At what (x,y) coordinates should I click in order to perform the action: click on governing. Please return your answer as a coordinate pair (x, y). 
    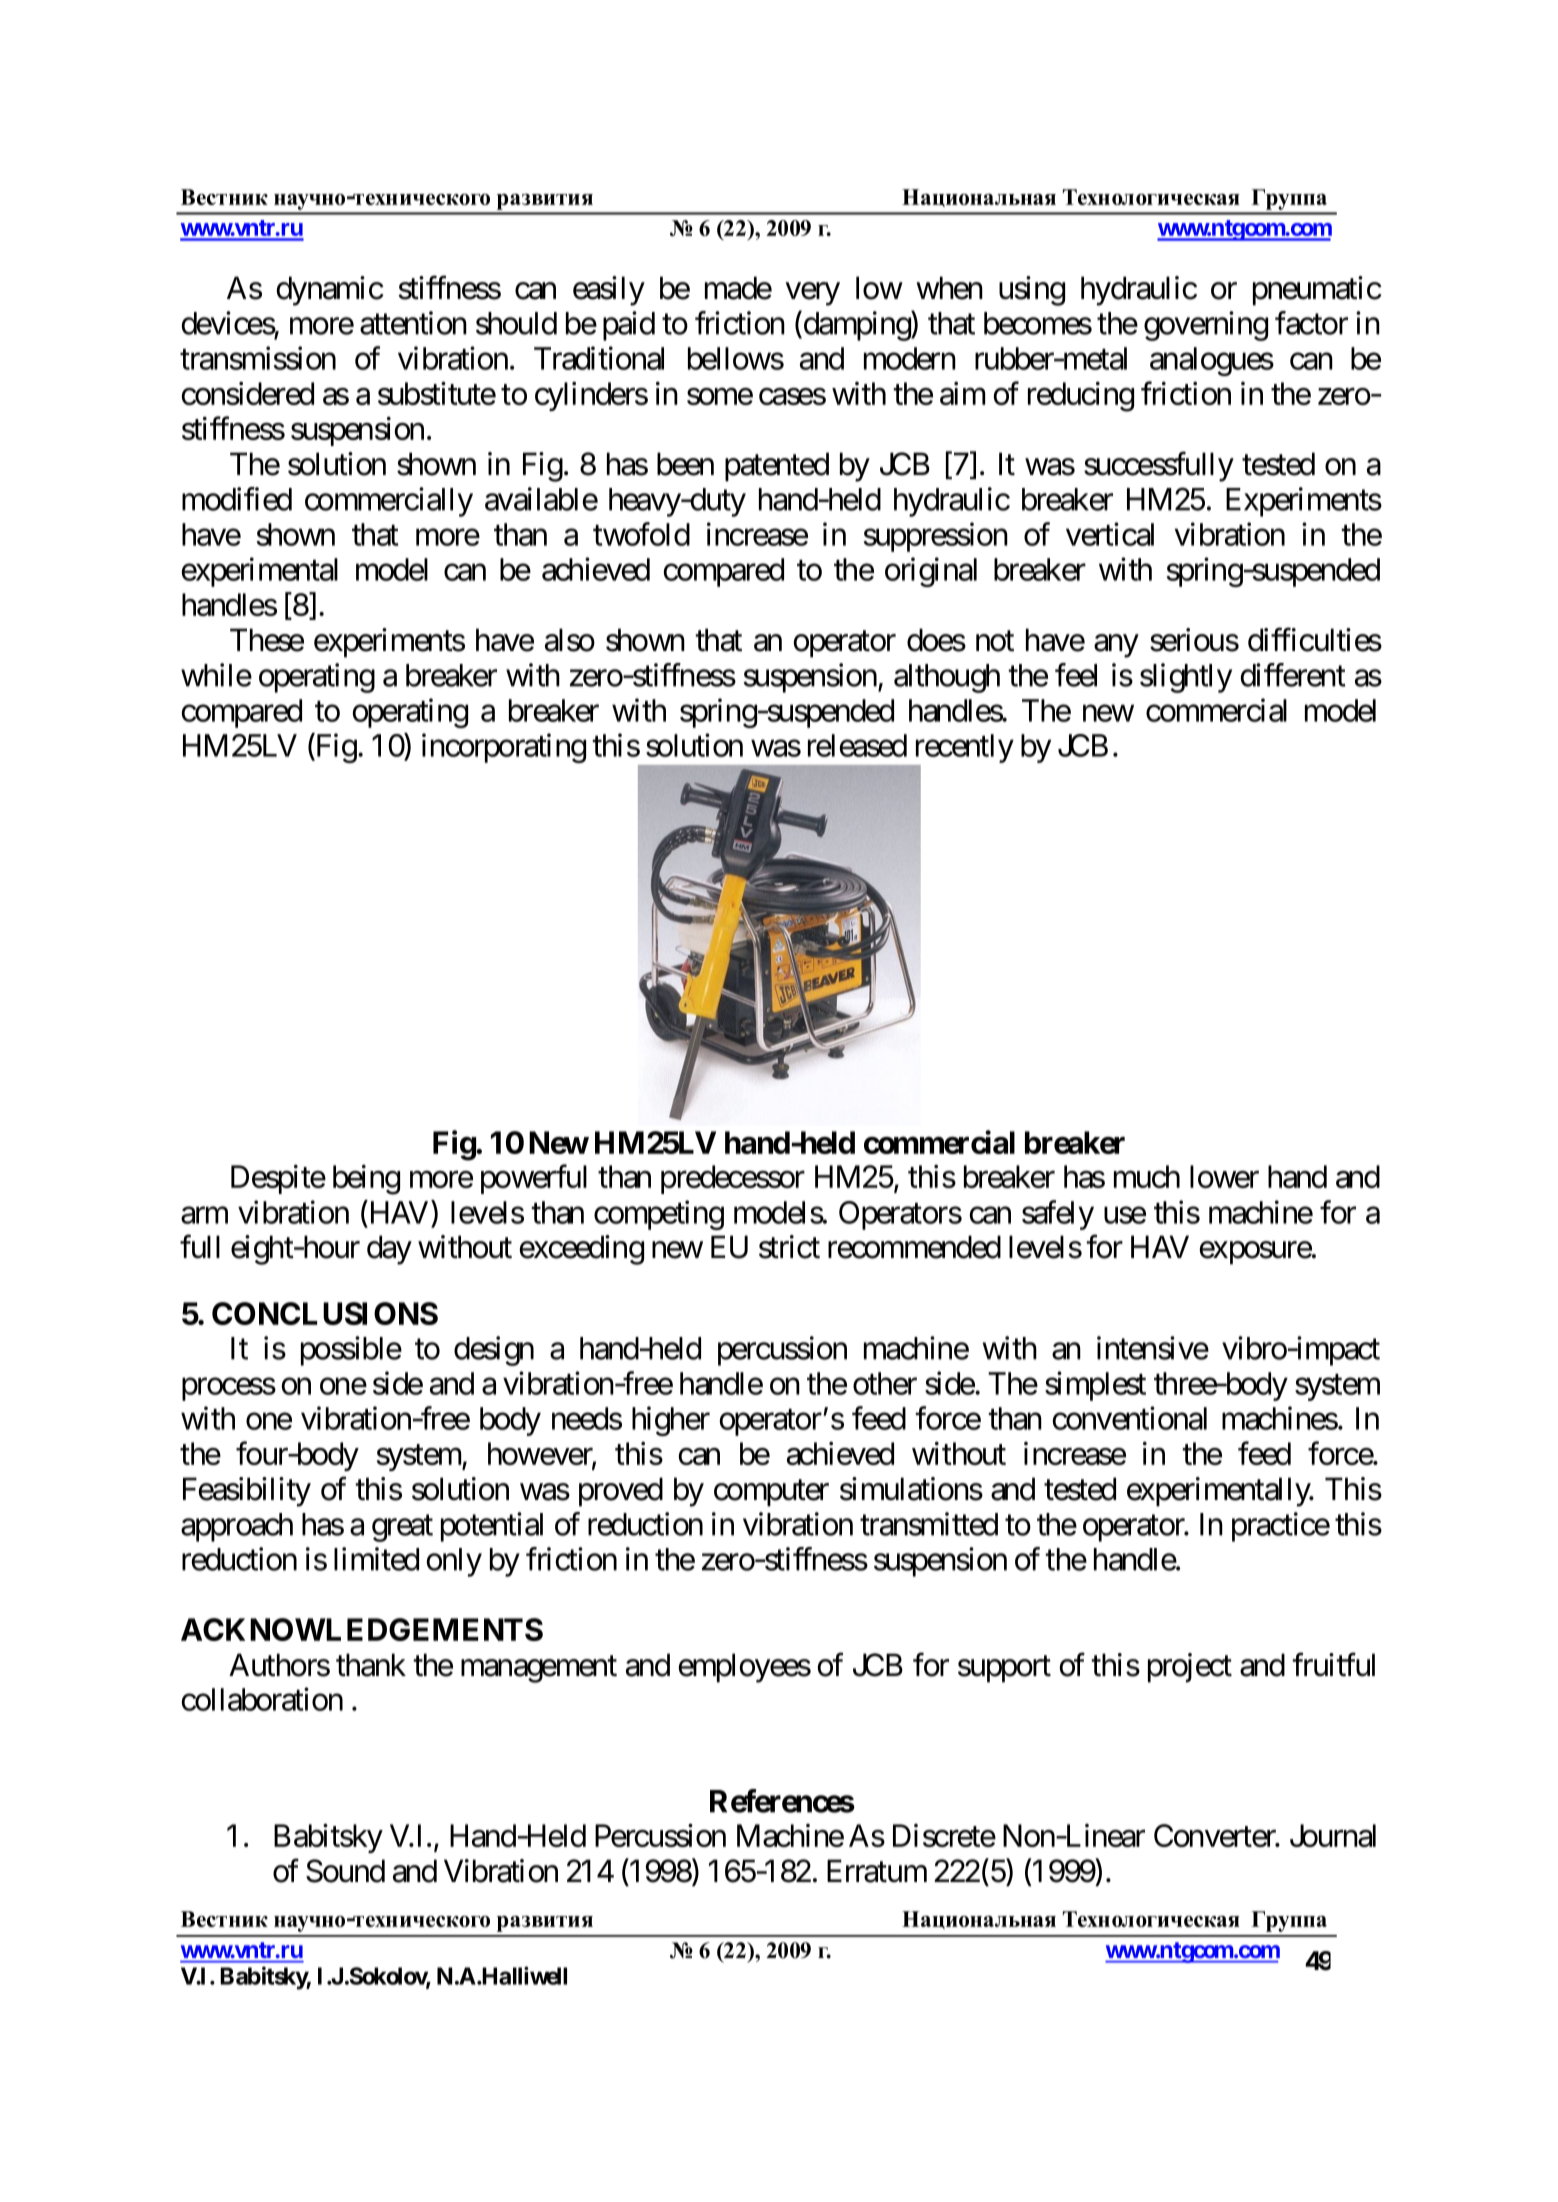
    Looking at the image, I should click on (1206, 326).
